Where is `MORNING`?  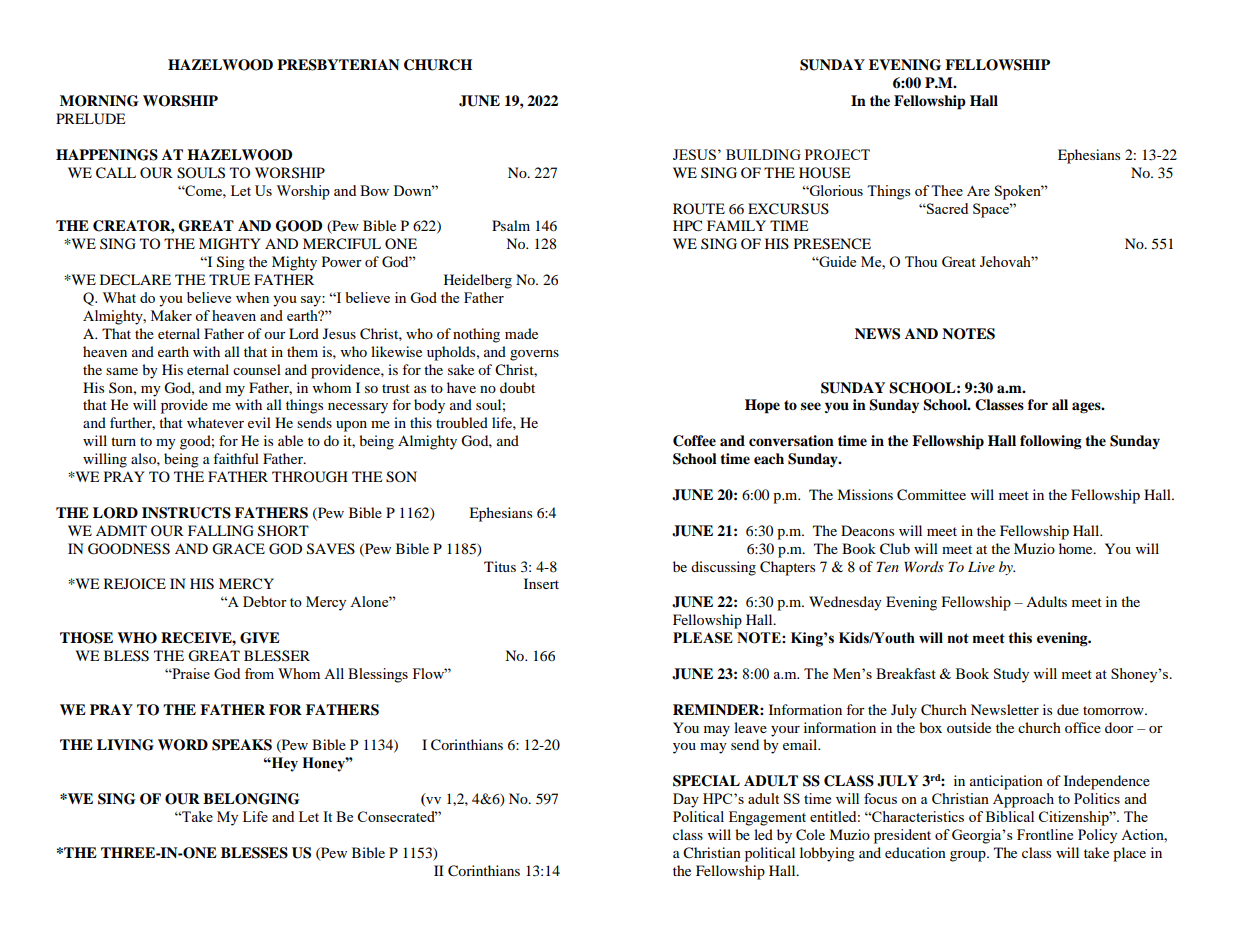
MORNING is located at coordinates (99, 101).
